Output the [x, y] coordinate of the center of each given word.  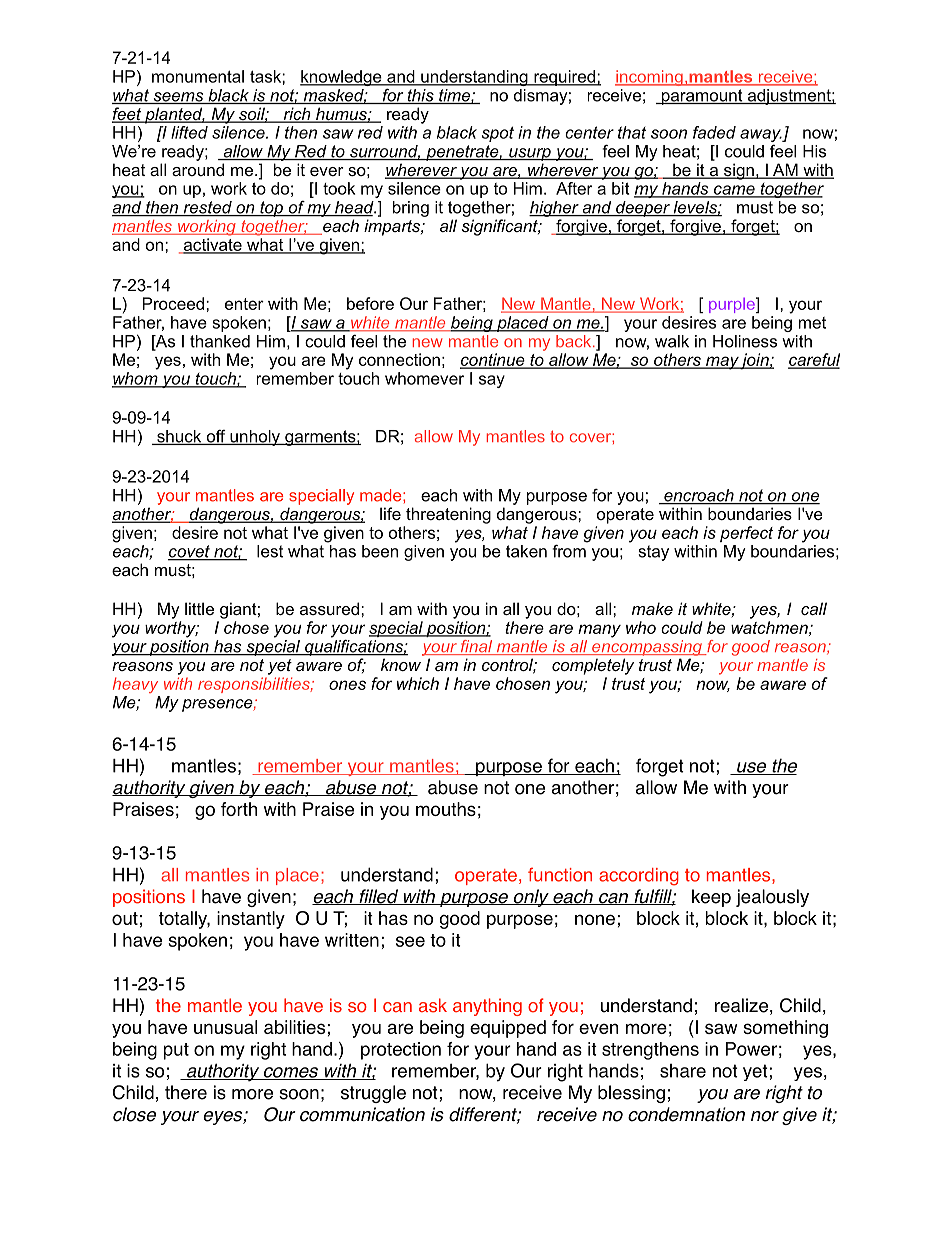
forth [239, 809]
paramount [702, 97]
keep [711, 898]
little [199, 608]
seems [178, 98]
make [652, 608]
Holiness [745, 341]
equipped [508, 1029]
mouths [446, 809]
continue [493, 361]
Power [751, 1049]
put [176, 1051]
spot [498, 134]
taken [526, 551]
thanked [220, 341]
